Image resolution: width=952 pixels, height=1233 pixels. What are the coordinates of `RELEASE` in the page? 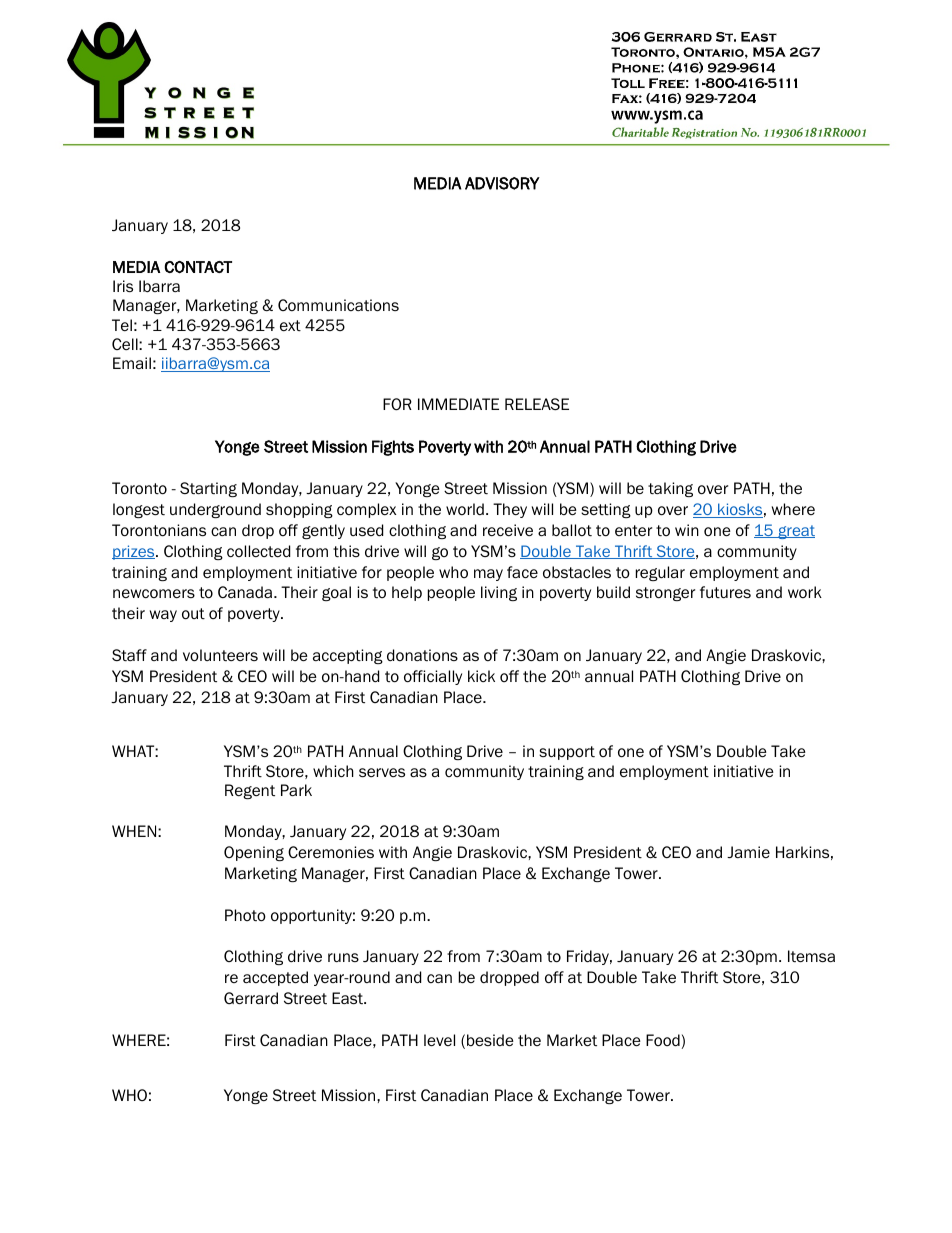 It's located at (537, 404).
